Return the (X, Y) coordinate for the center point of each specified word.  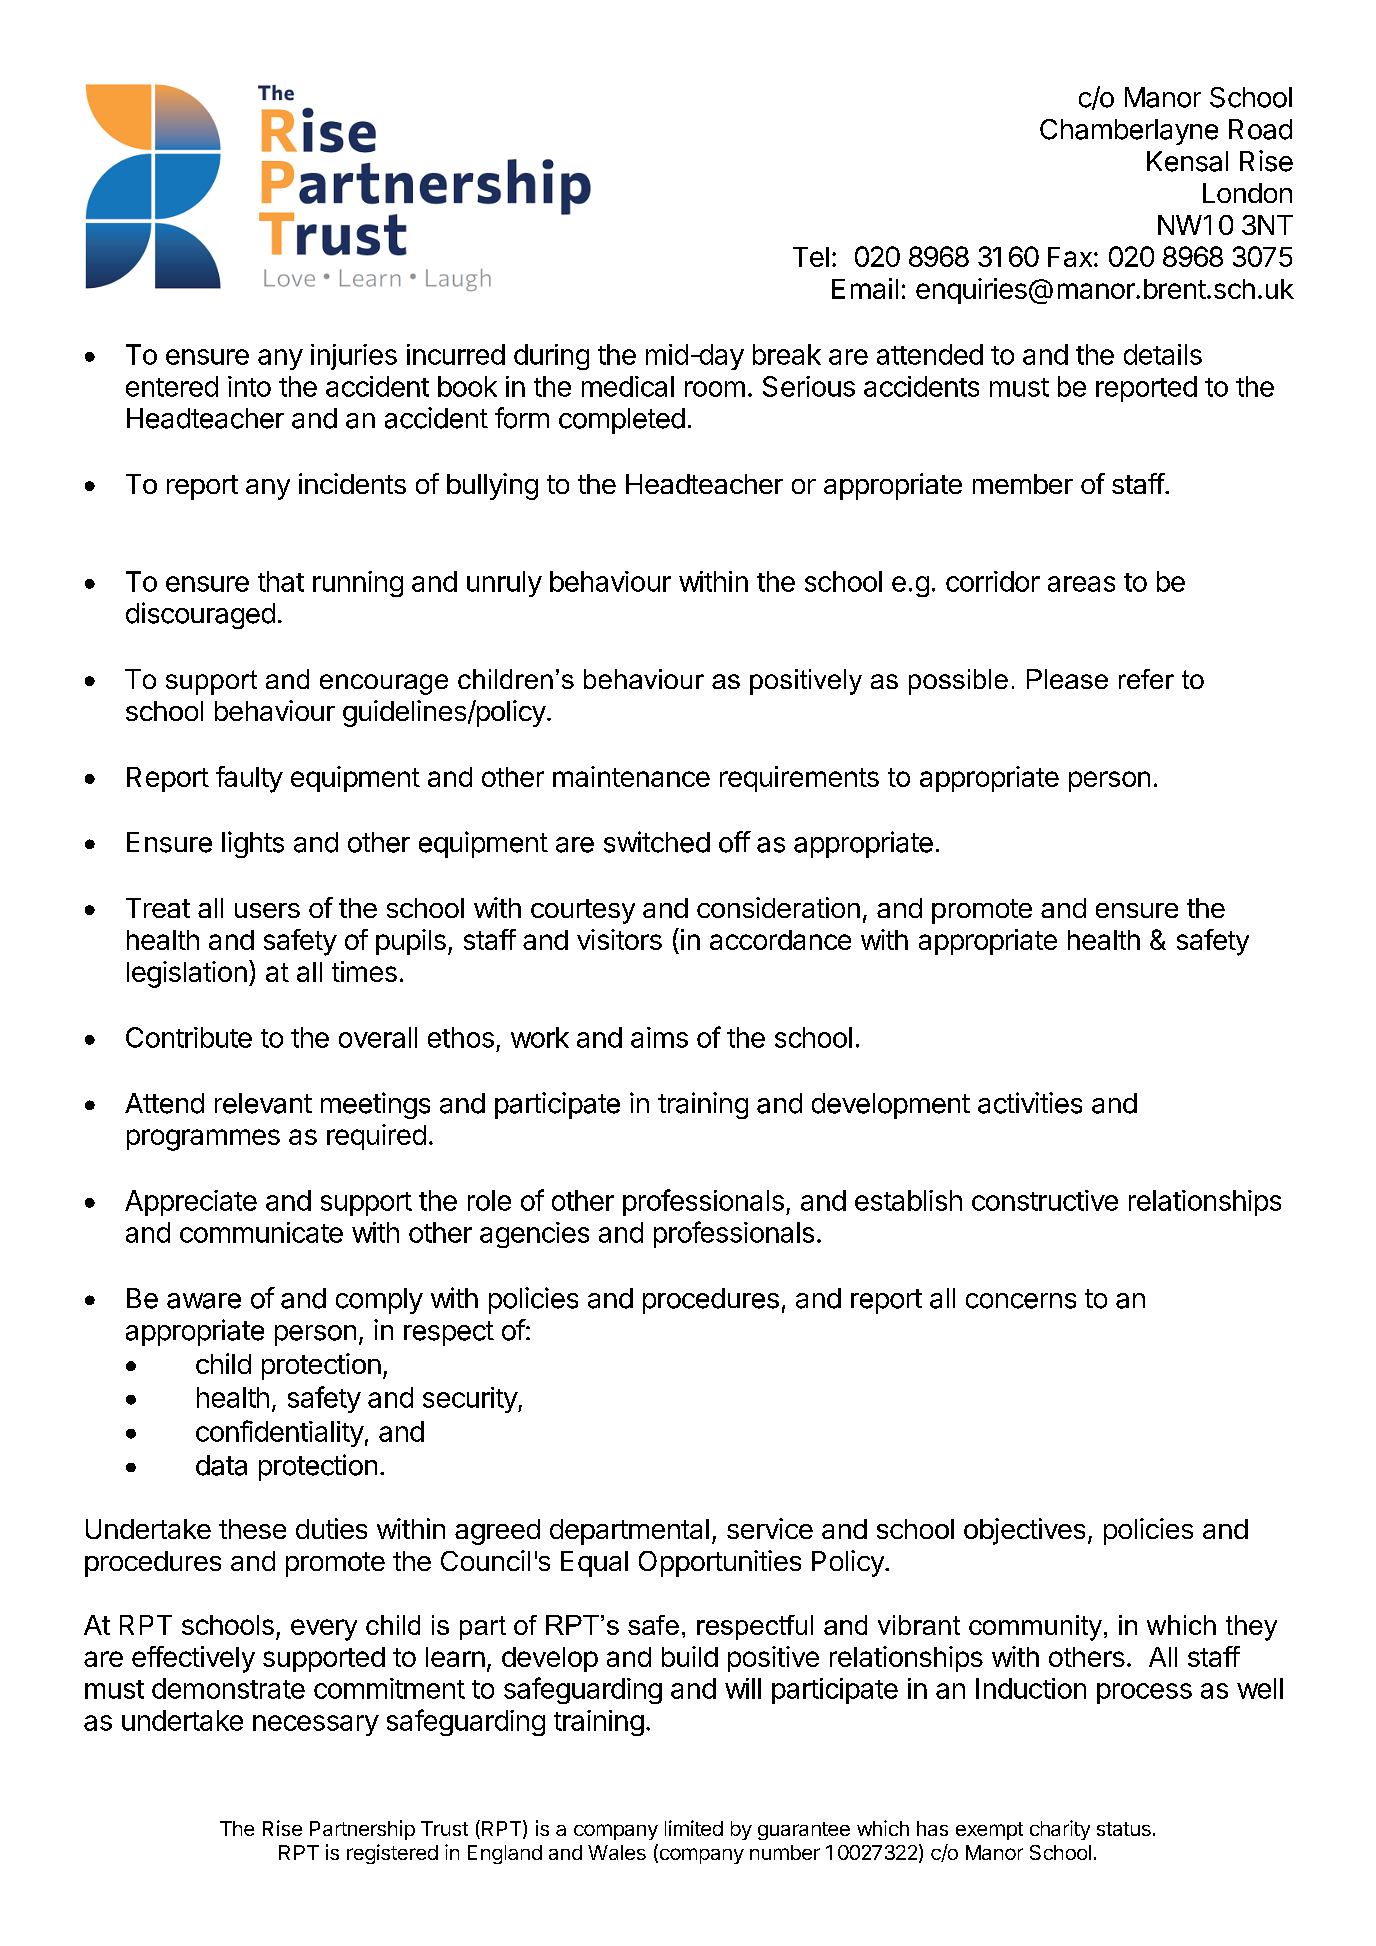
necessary (316, 1725)
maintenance (631, 776)
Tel (811, 257)
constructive (1045, 1200)
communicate (261, 1232)
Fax (1070, 257)
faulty (249, 779)
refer (1146, 679)
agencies (534, 1235)
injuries (354, 357)
